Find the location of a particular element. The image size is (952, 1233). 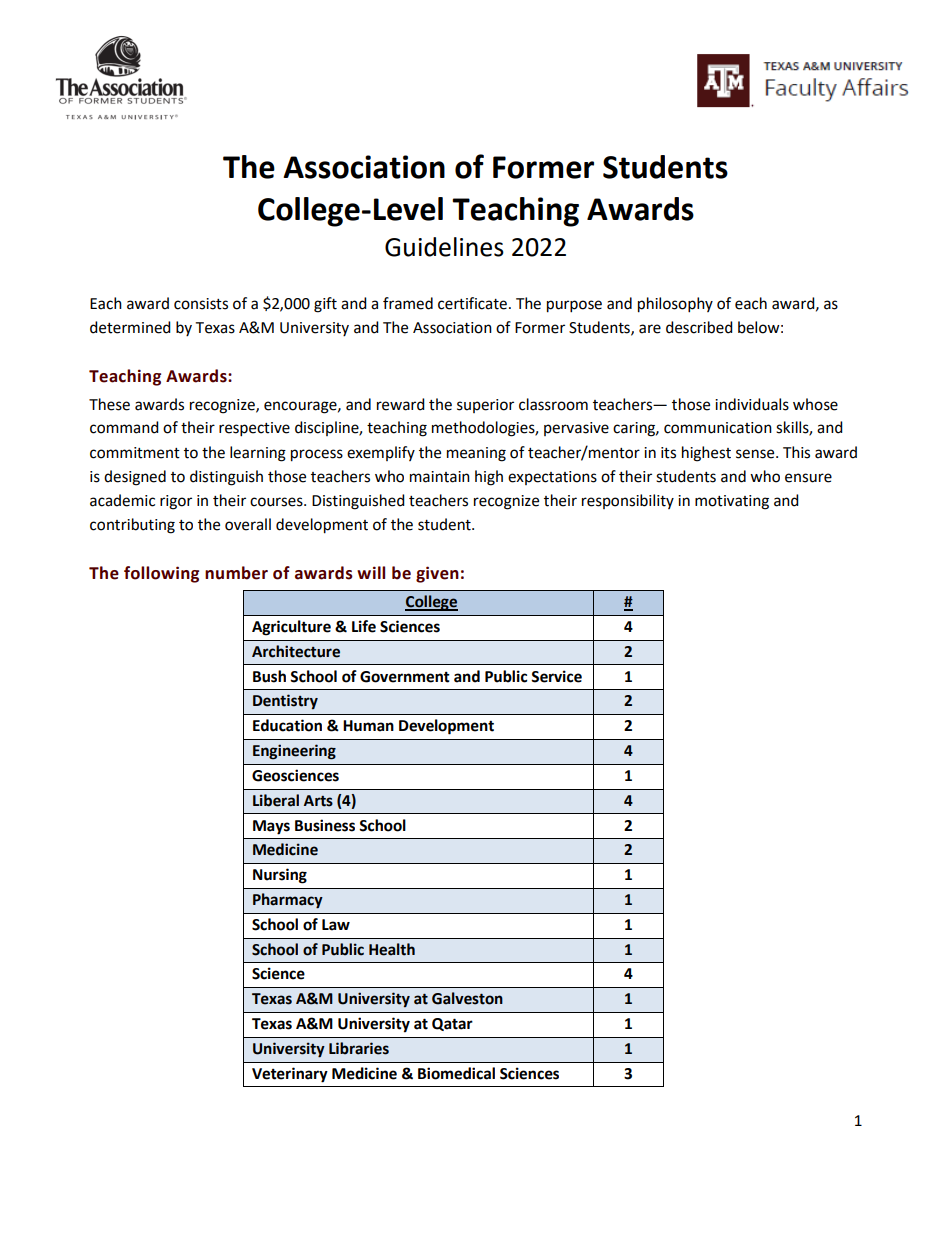

Bush is located at coordinates (269, 676).
